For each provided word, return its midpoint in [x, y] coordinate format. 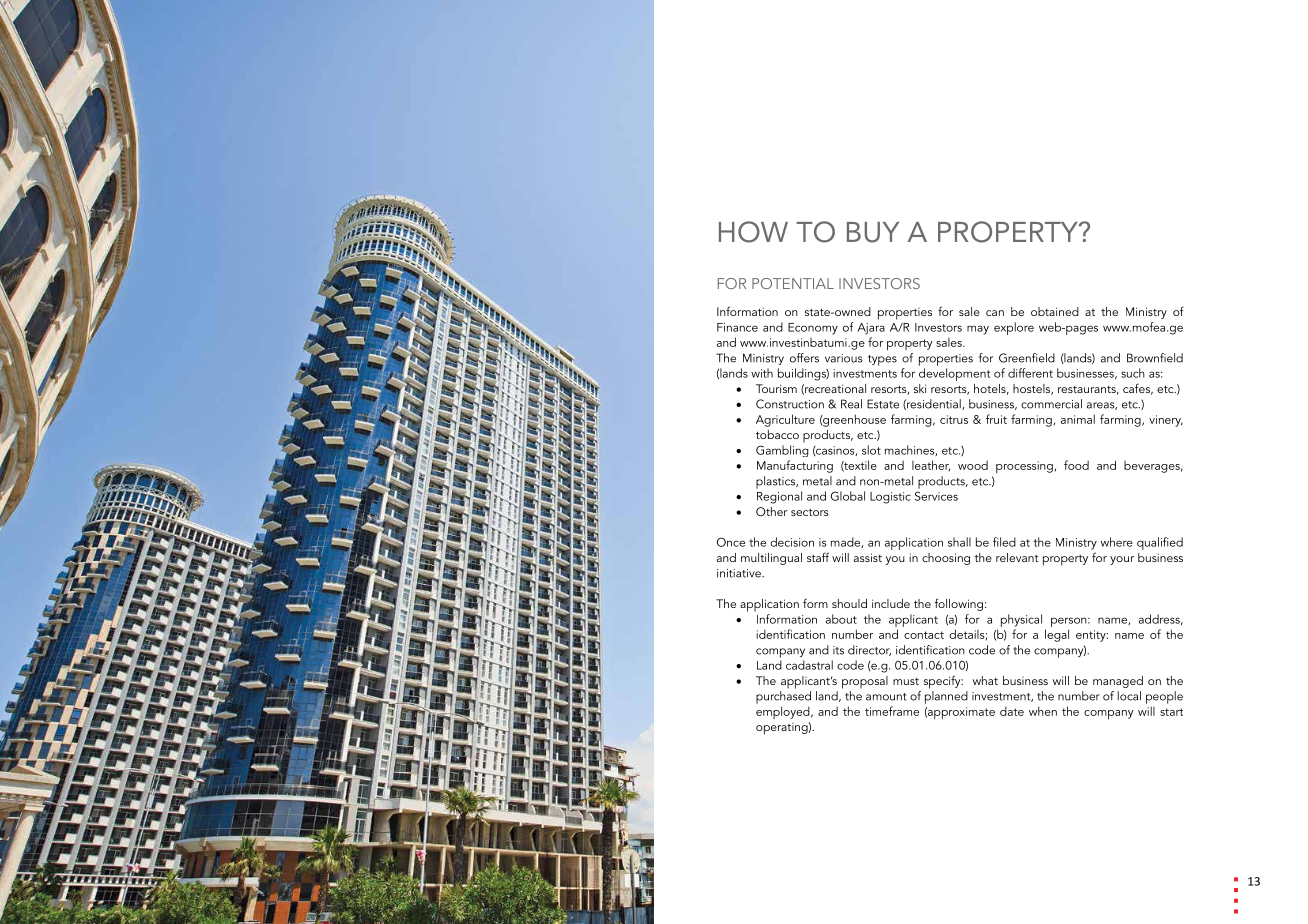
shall [959, 542]
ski [920, 388]
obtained [1055, 311]
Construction [790, 404]
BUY [873, 232]
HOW [753, 232]
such [1133, 373]
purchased [783, 697]
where [1117, 542]
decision [792, 542]
